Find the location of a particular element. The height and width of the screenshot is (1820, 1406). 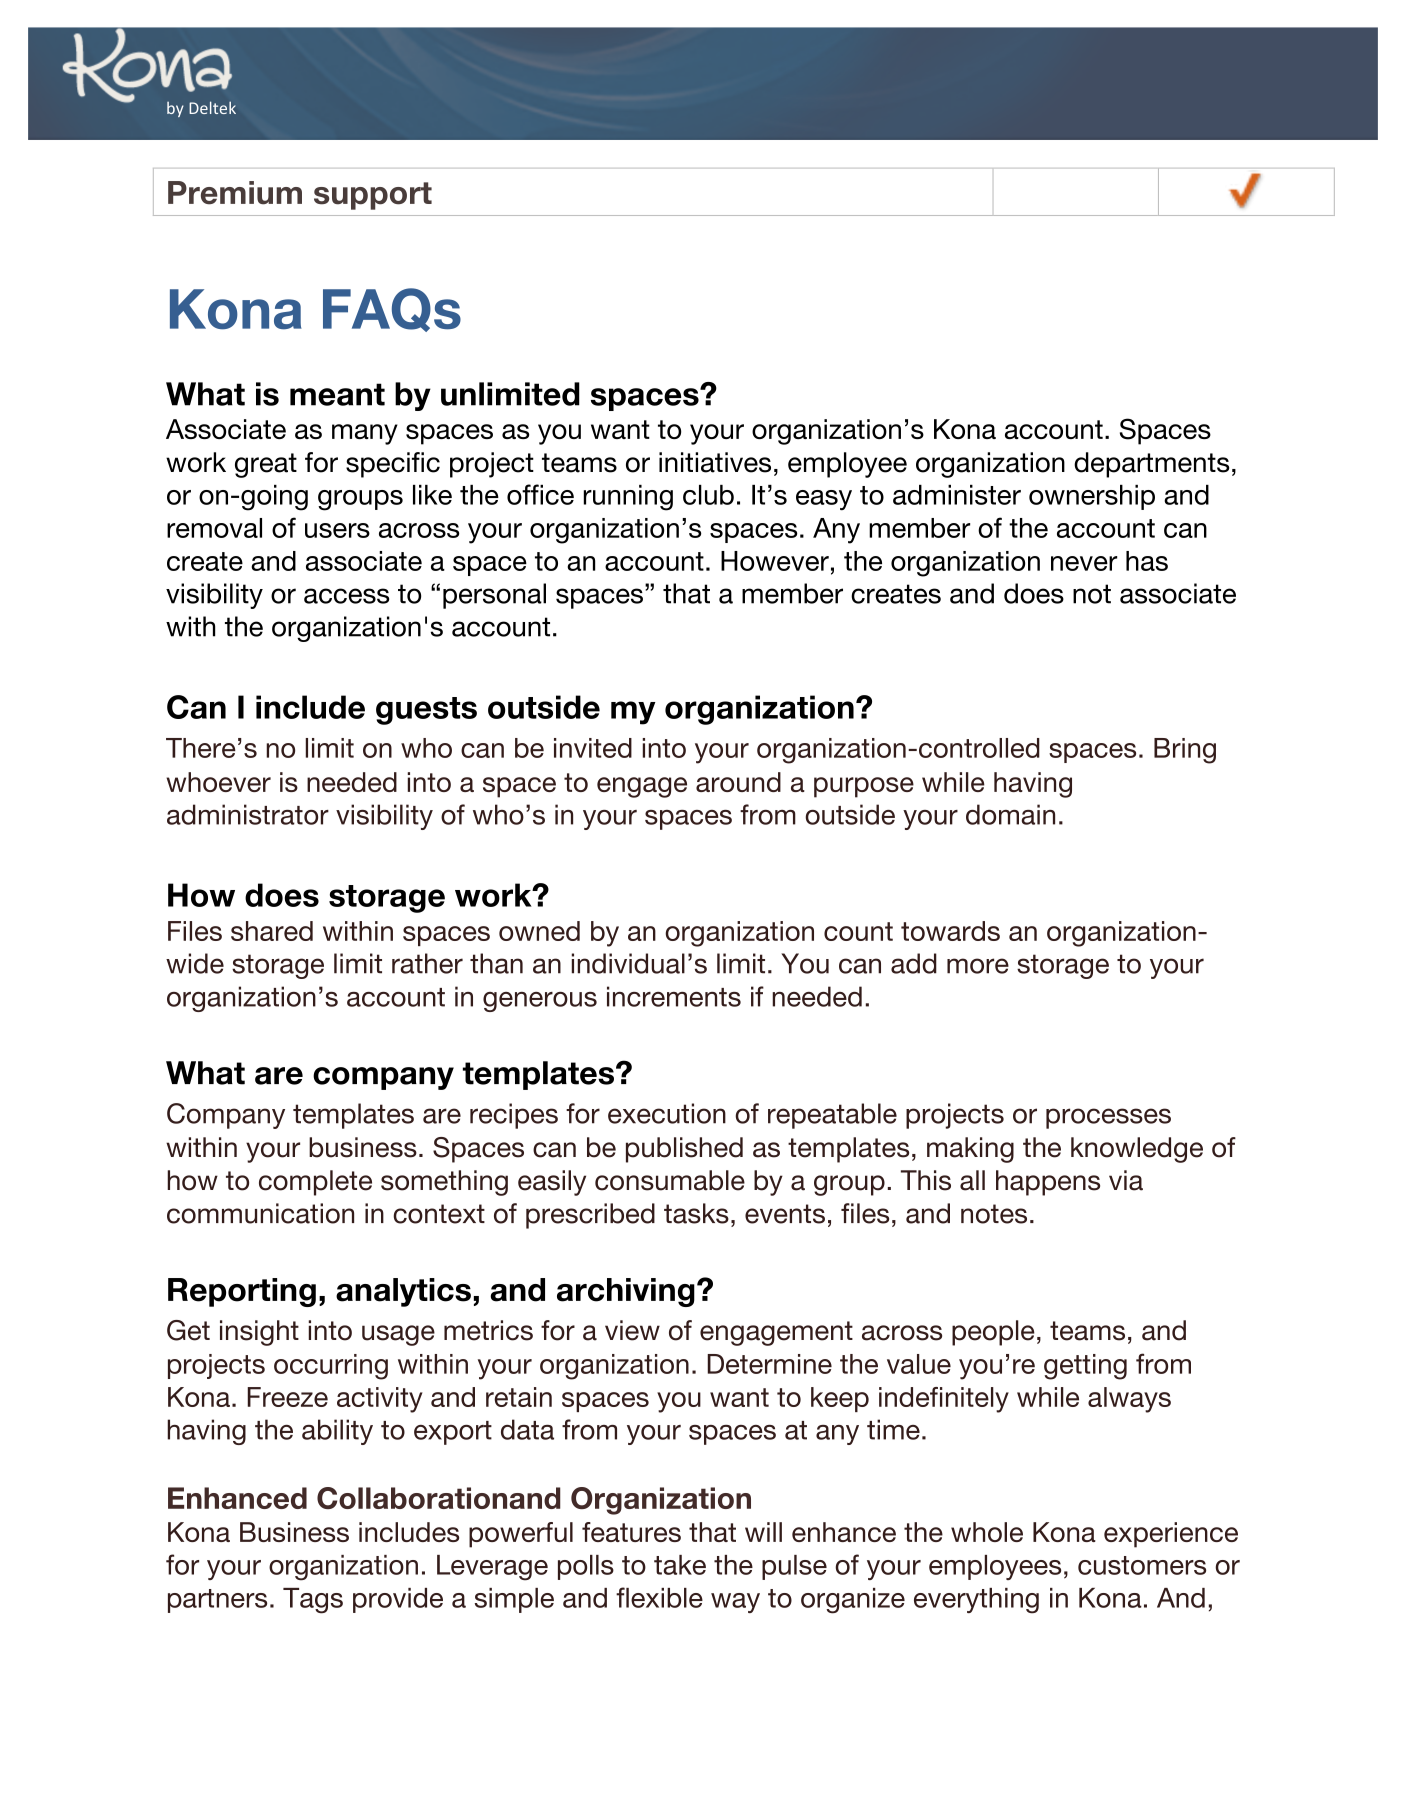

guests is located at coordinates (426, 711).
